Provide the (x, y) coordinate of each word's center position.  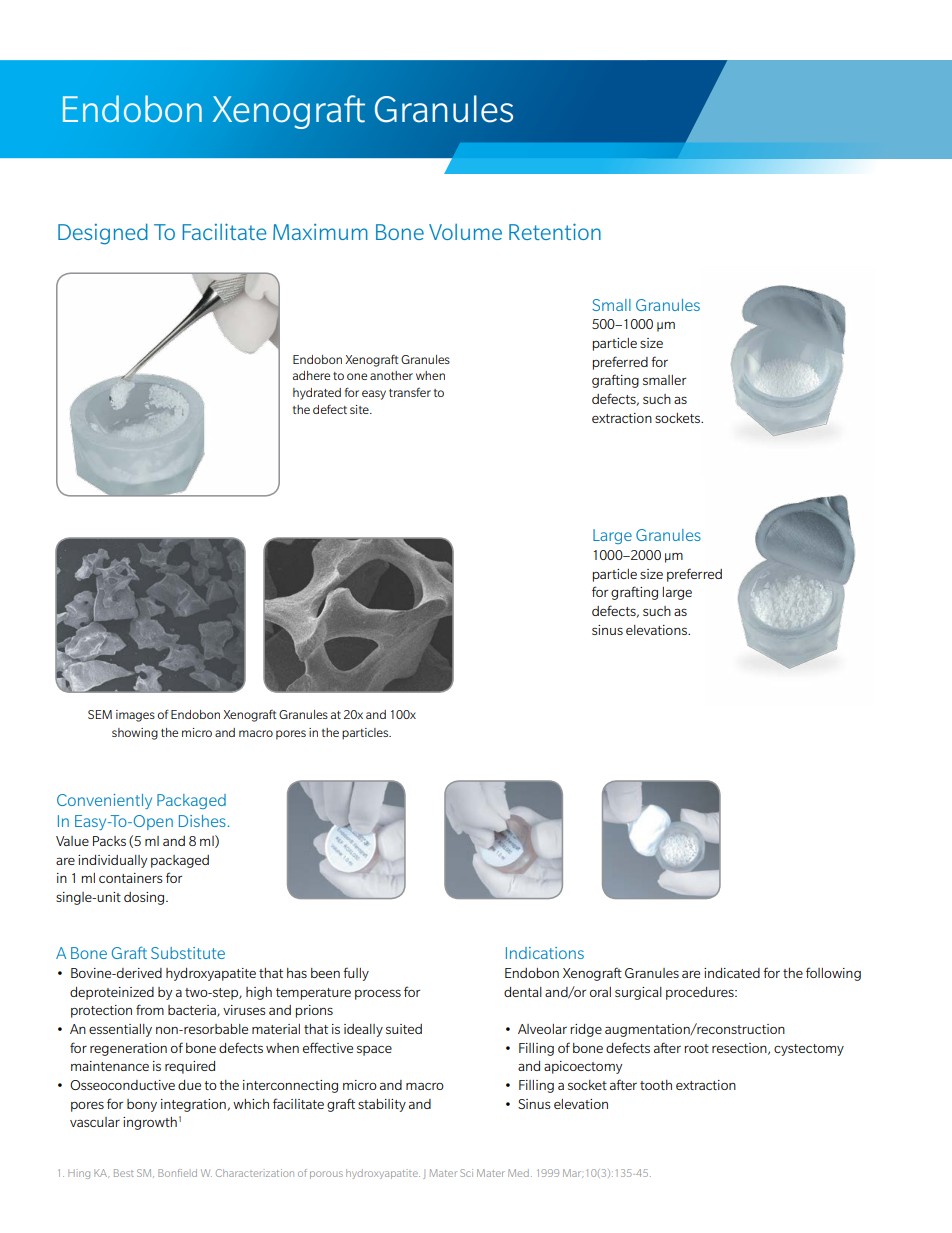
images (135, 716)
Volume (465, 232)
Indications (545, 953)
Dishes (202, 821)
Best (124, 1173)
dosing (145, 898)
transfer (410, 392)
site (360, 409)
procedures (701, 993)
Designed (103, 234)
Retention (555, 231)
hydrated (317, 394)
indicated (732, 973)
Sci (466, 1173)
